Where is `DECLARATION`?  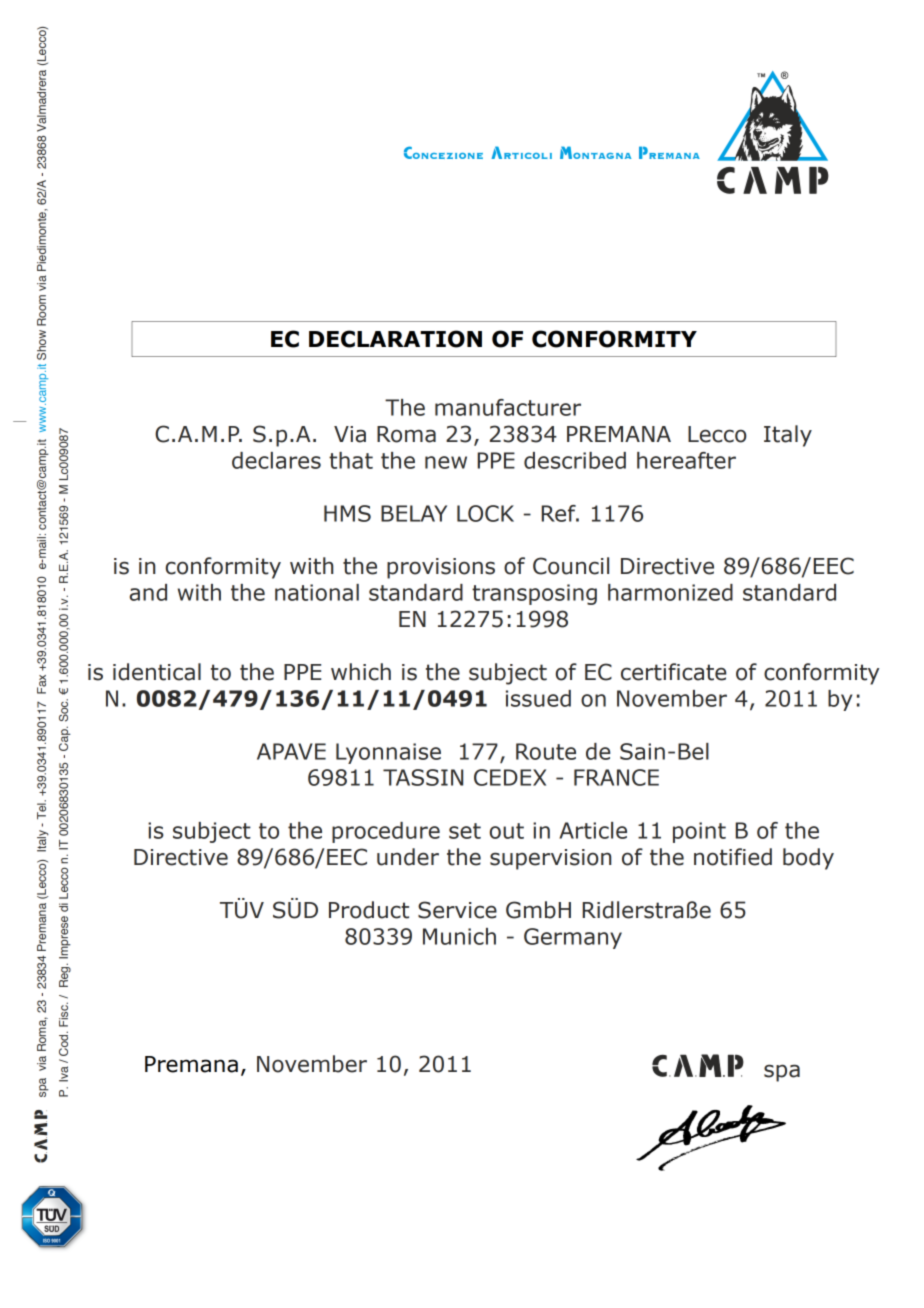
DECLARATION is located at coordinates (395, 339).
